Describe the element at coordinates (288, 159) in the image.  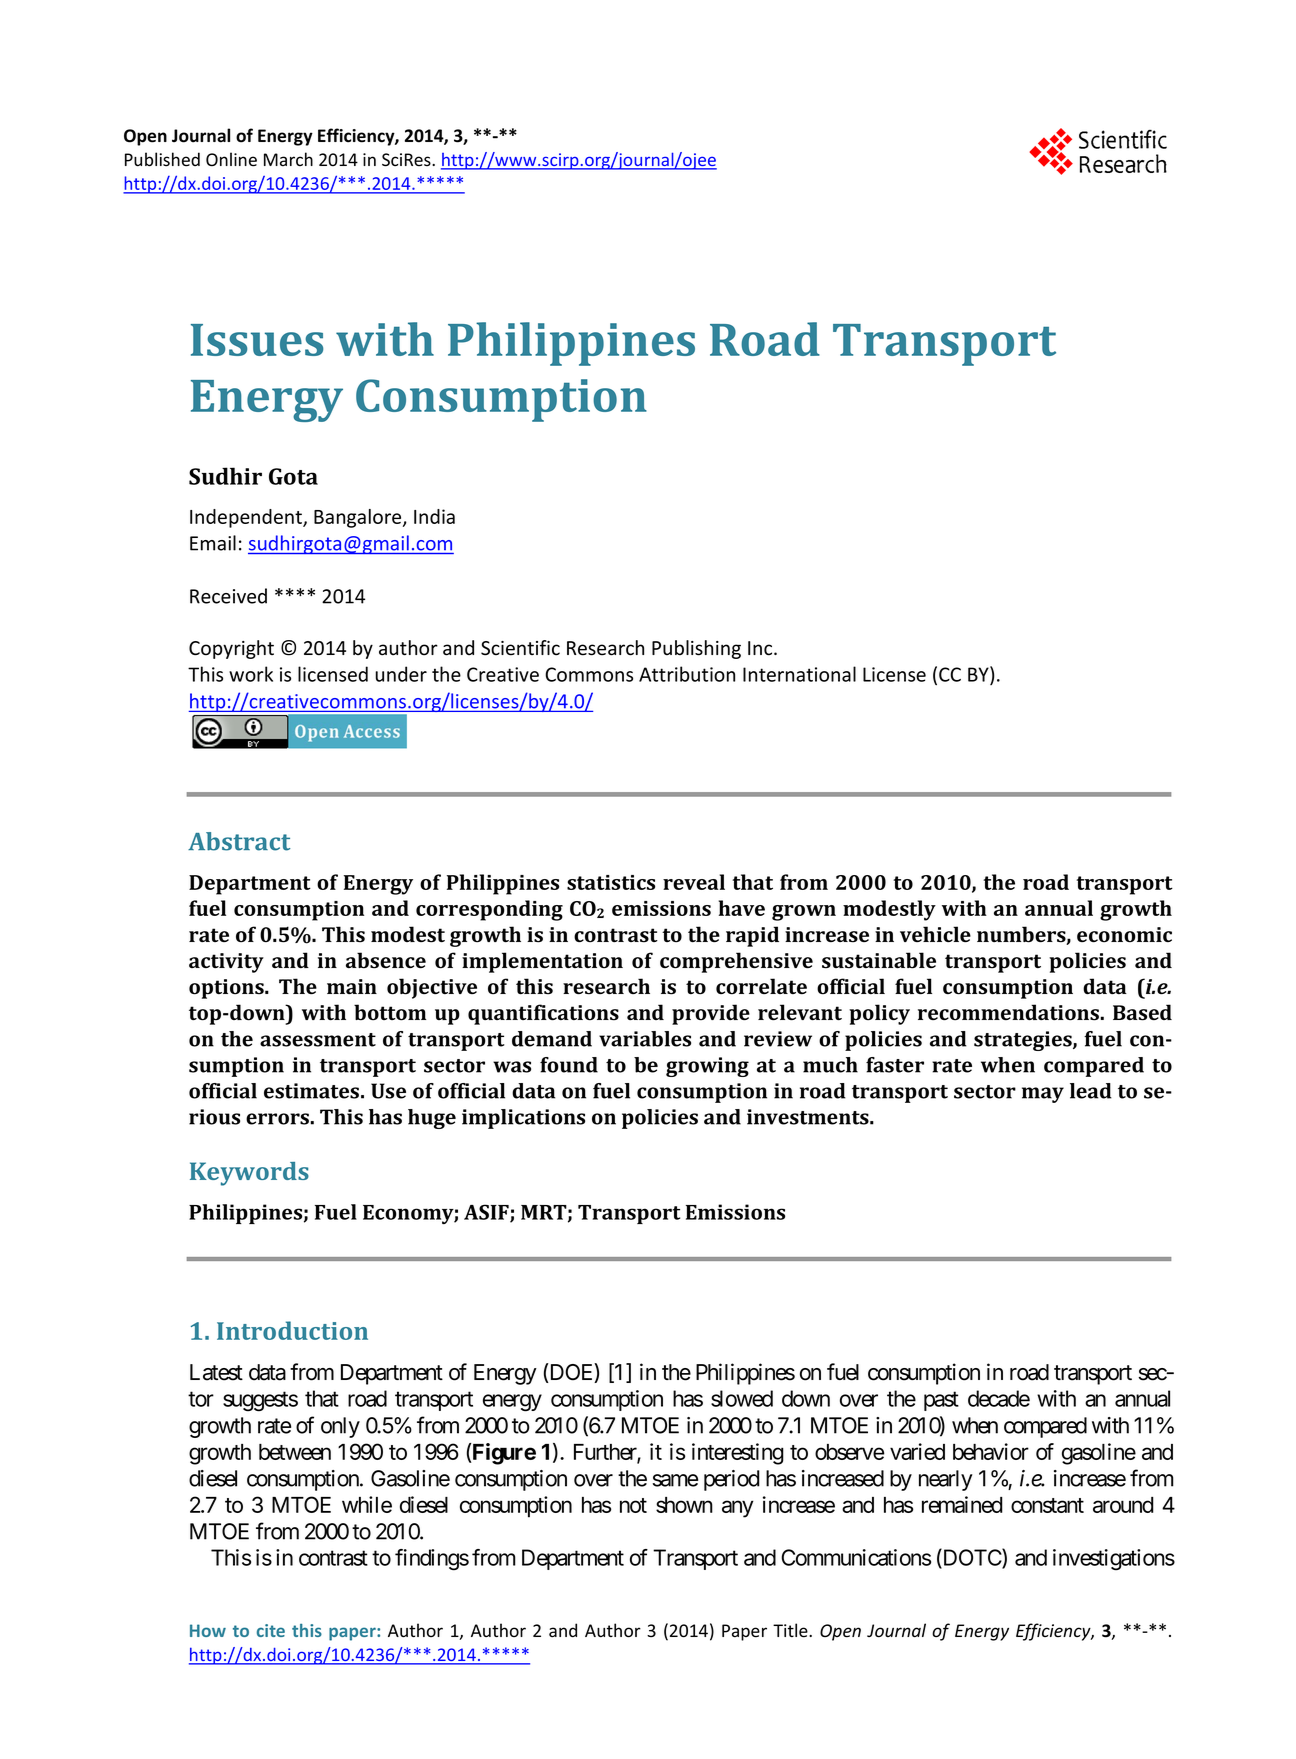
I see `March` at that location.
